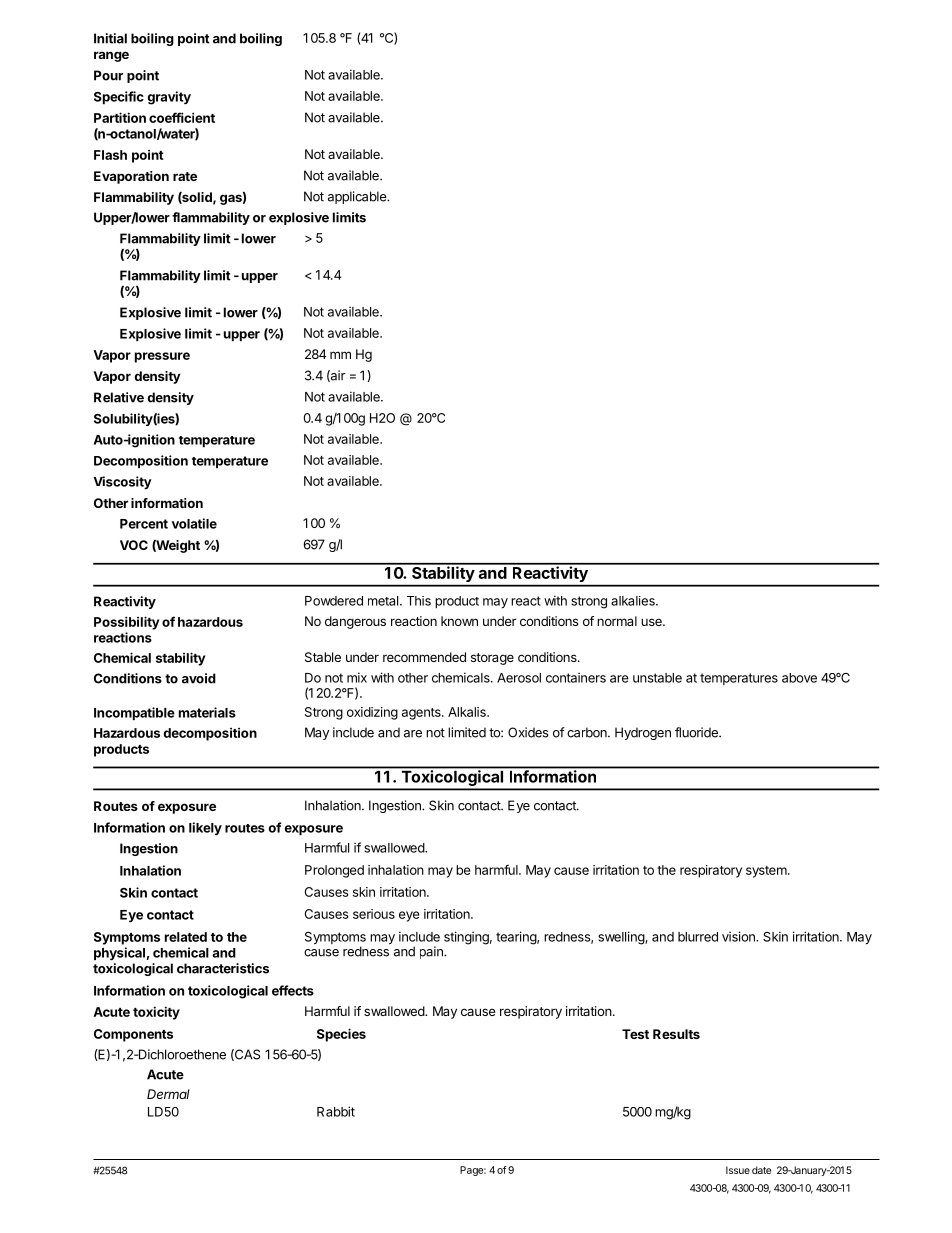 The width and height of the image is (952, 1233). Describe the element at coordinates (162, 357) in the image. I see `pressure` at that location.
